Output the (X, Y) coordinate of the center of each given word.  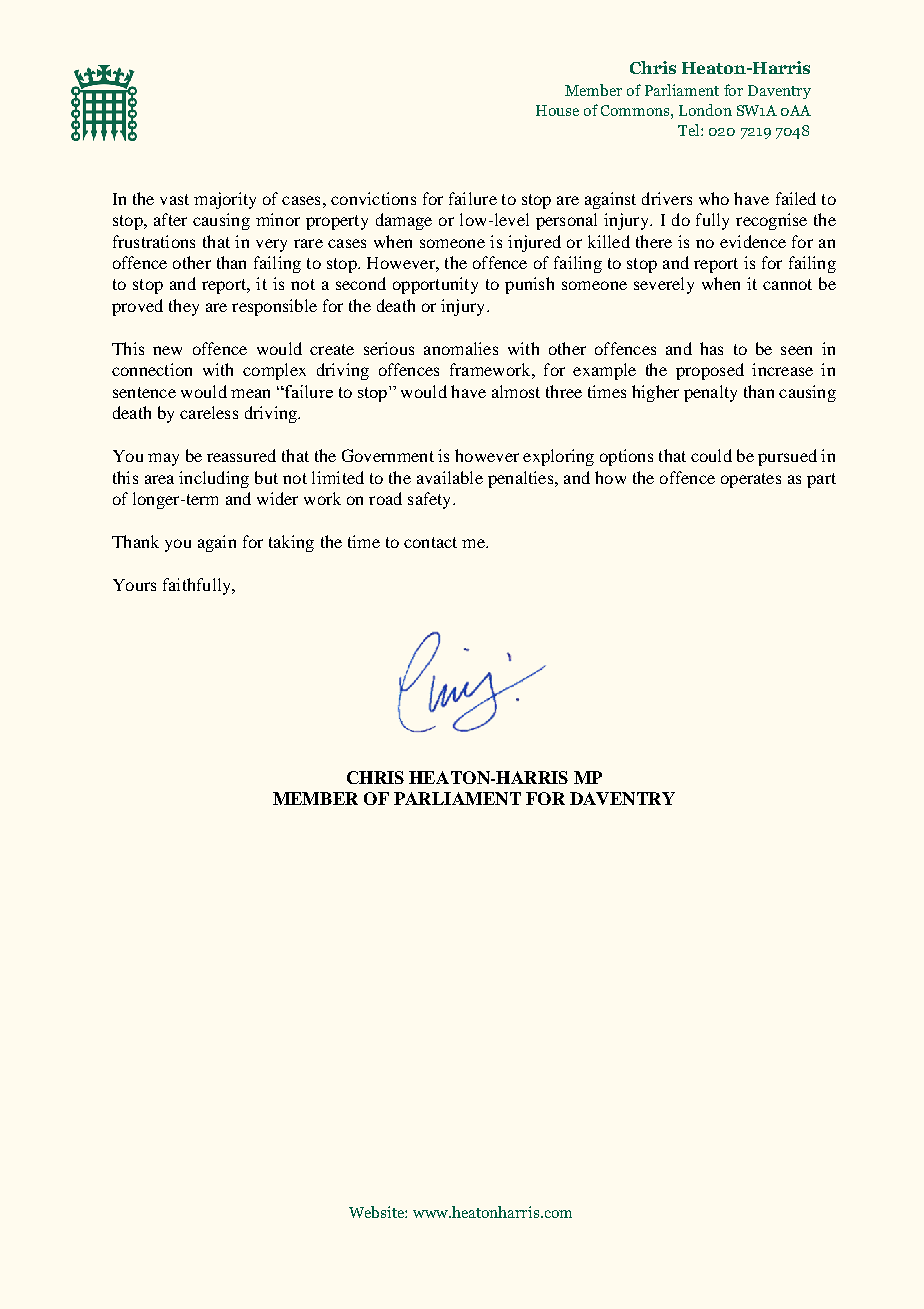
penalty (710, 393)
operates (751, 480)
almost (516, 391)
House (557, 110)
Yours (134, 585)
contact (430, 542)
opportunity (435, 285)
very (271, 245)
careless (209, 412)
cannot (787, 284)
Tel (690, 130)
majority (225, 200)
